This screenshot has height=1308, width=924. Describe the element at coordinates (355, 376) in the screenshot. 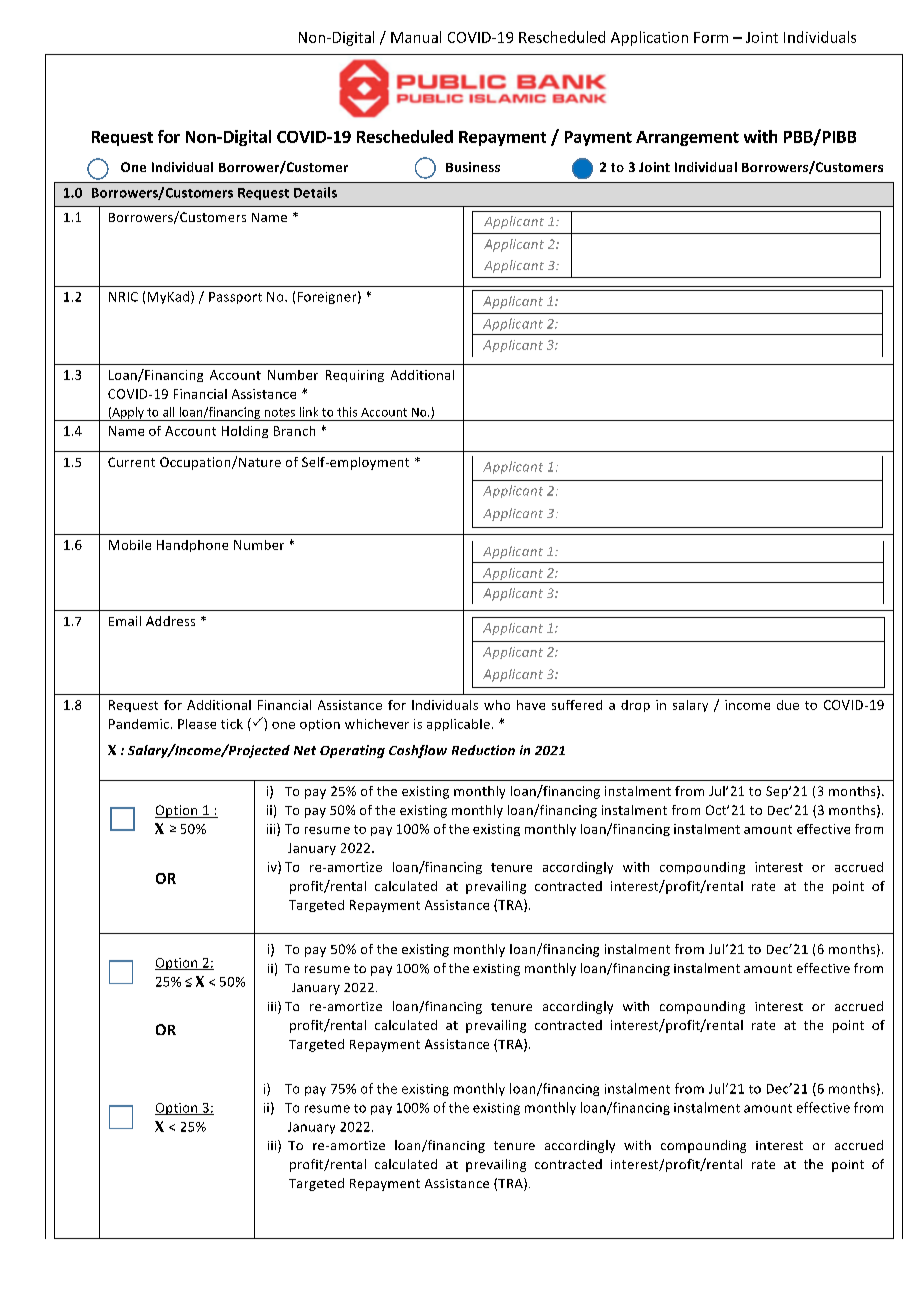

I see `Requiring` at that location.
